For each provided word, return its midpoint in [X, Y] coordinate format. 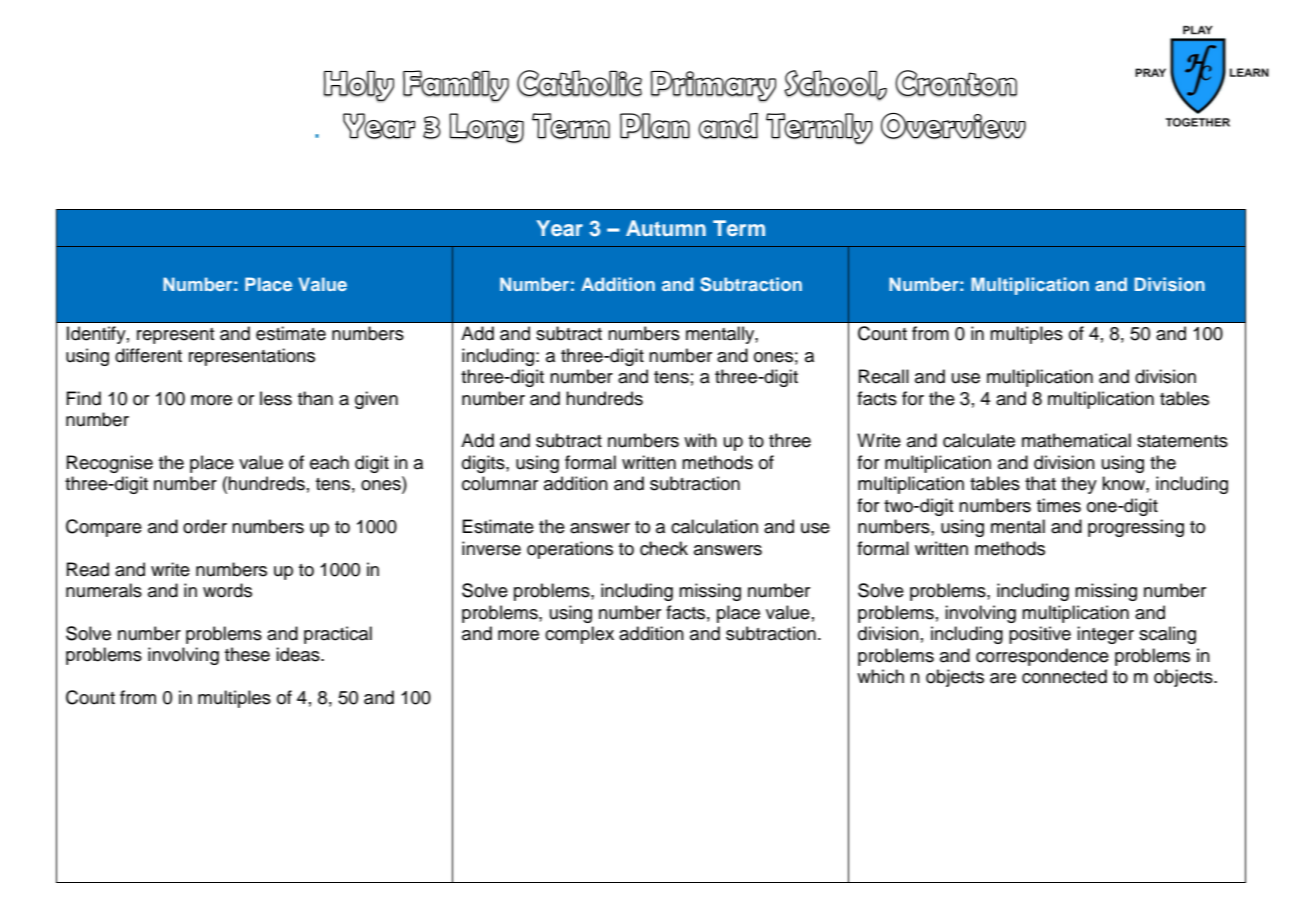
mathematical [1076, 440]
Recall [884, 376]
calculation [714, 526]
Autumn [666, 228]
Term [739, 228]
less [276, 398]
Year [559, 228]
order [205, 526]
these [247, 654]
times [1059, 505]
